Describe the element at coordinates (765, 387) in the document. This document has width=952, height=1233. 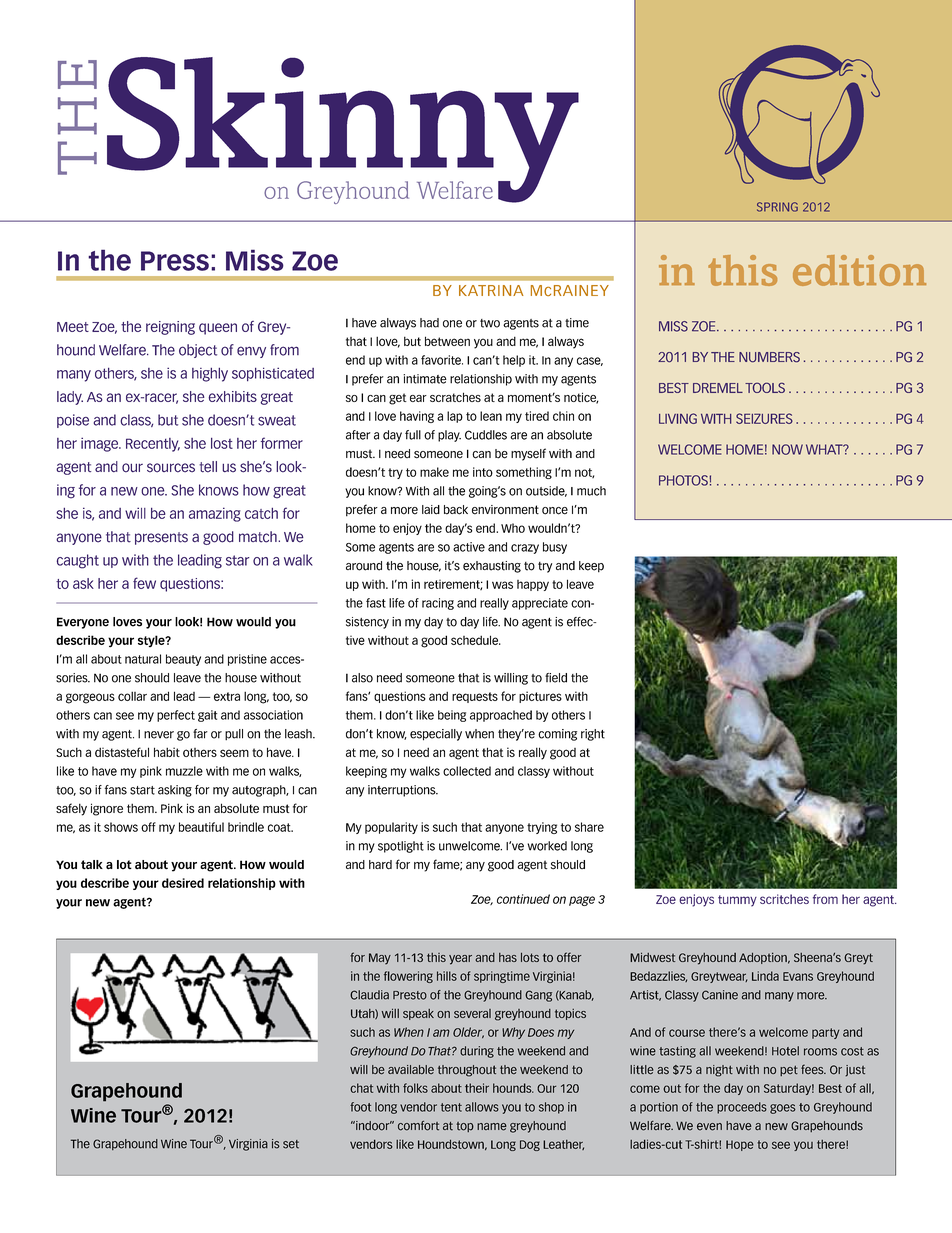
I see `tools` at that location.
